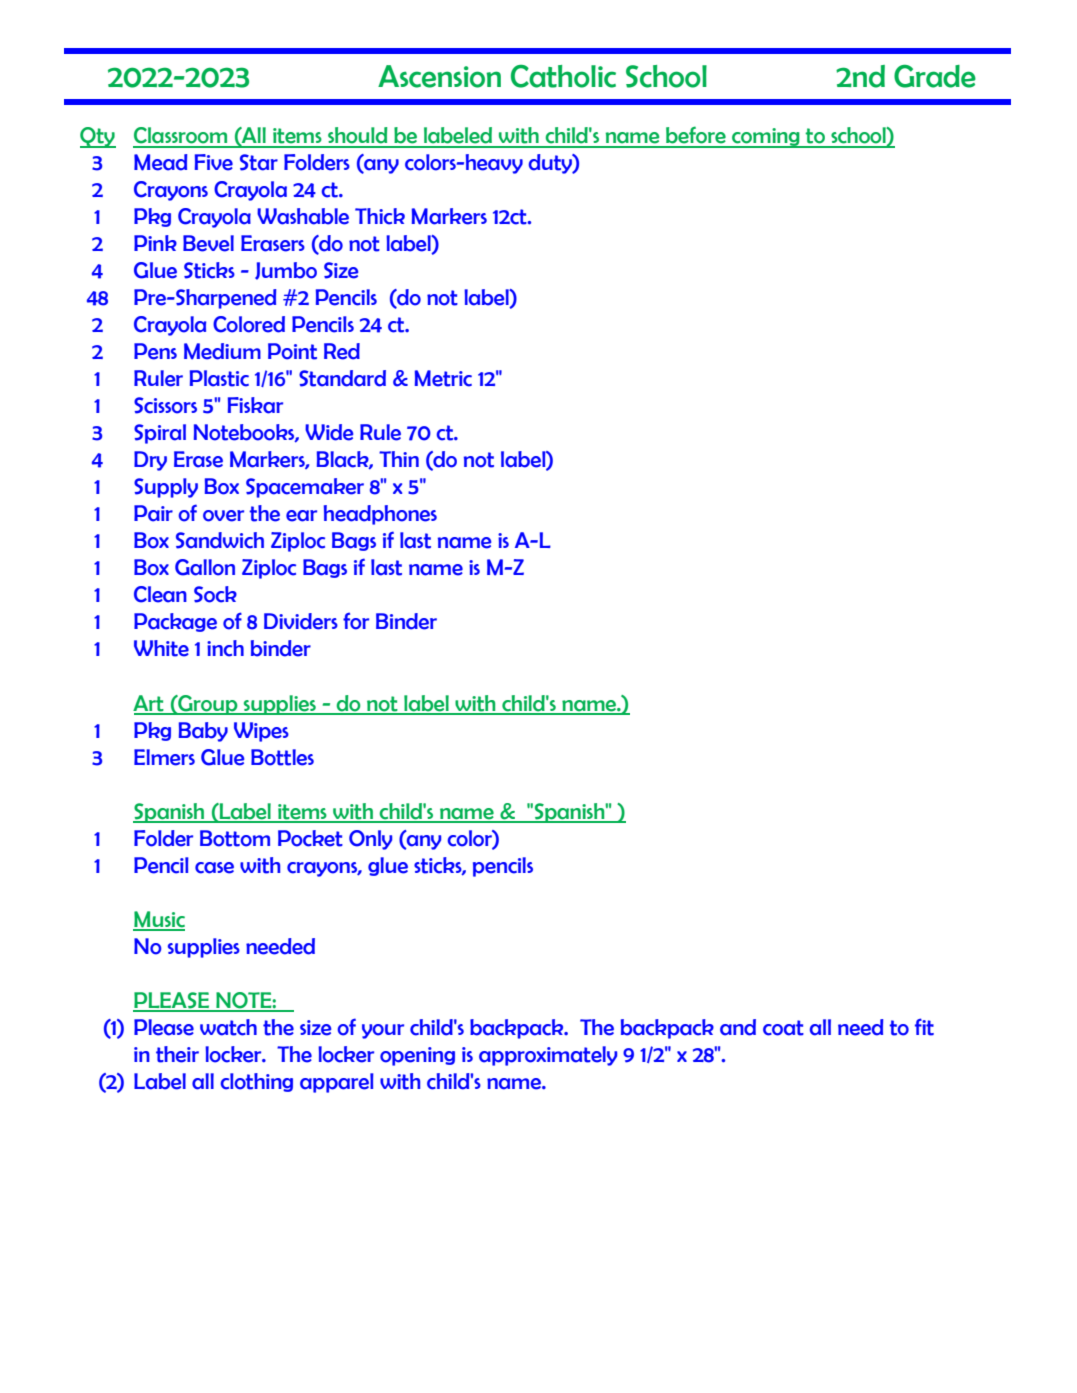 This page has width=1077, height=1393. I want to click on Medium, so click(222, 351).
